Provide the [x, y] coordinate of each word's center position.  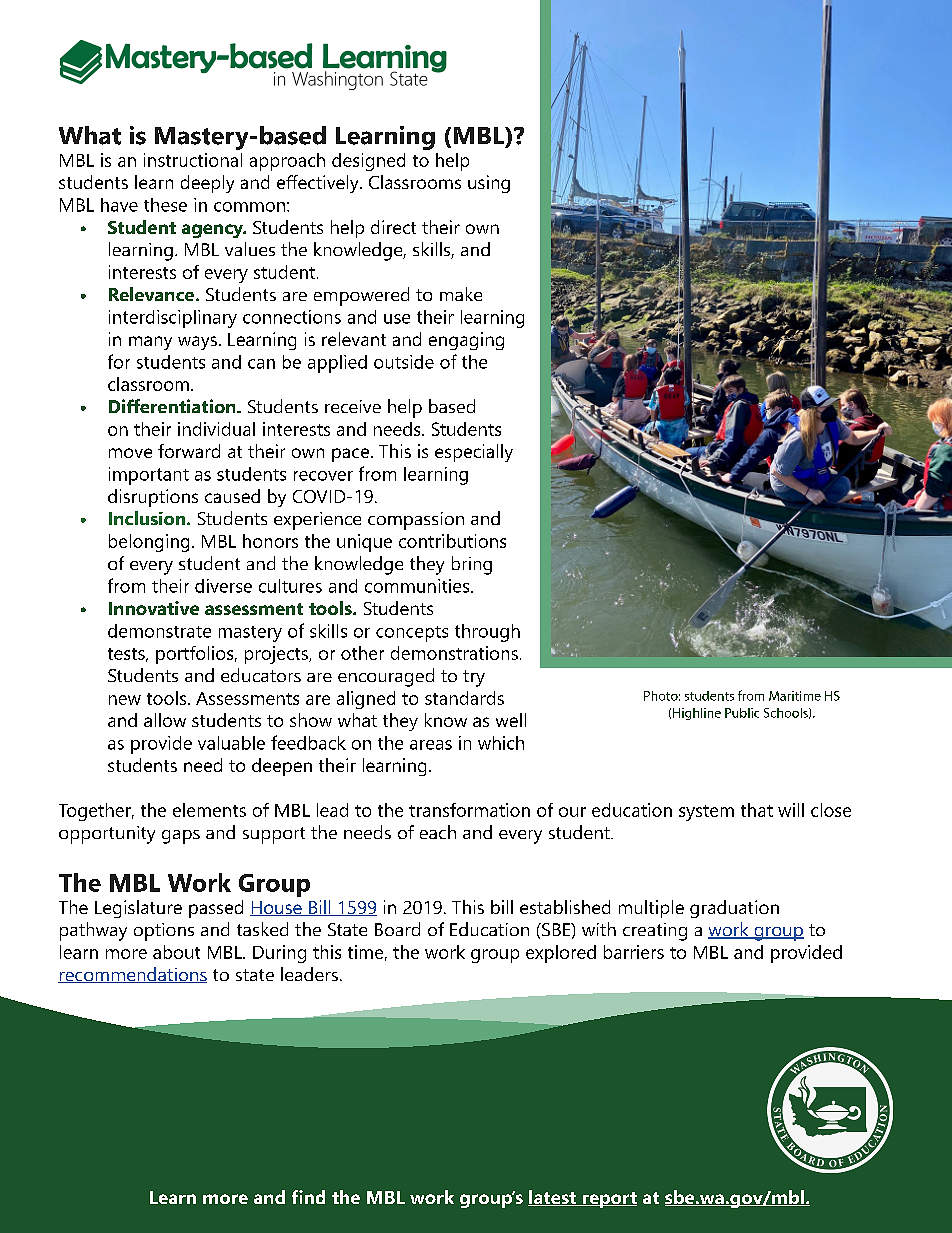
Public [742, 713]
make [461, 294]
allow [165, 720]
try [474, 678]
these [165, 205]
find [308, 1197]
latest [553, 1198]
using [489, 184]
